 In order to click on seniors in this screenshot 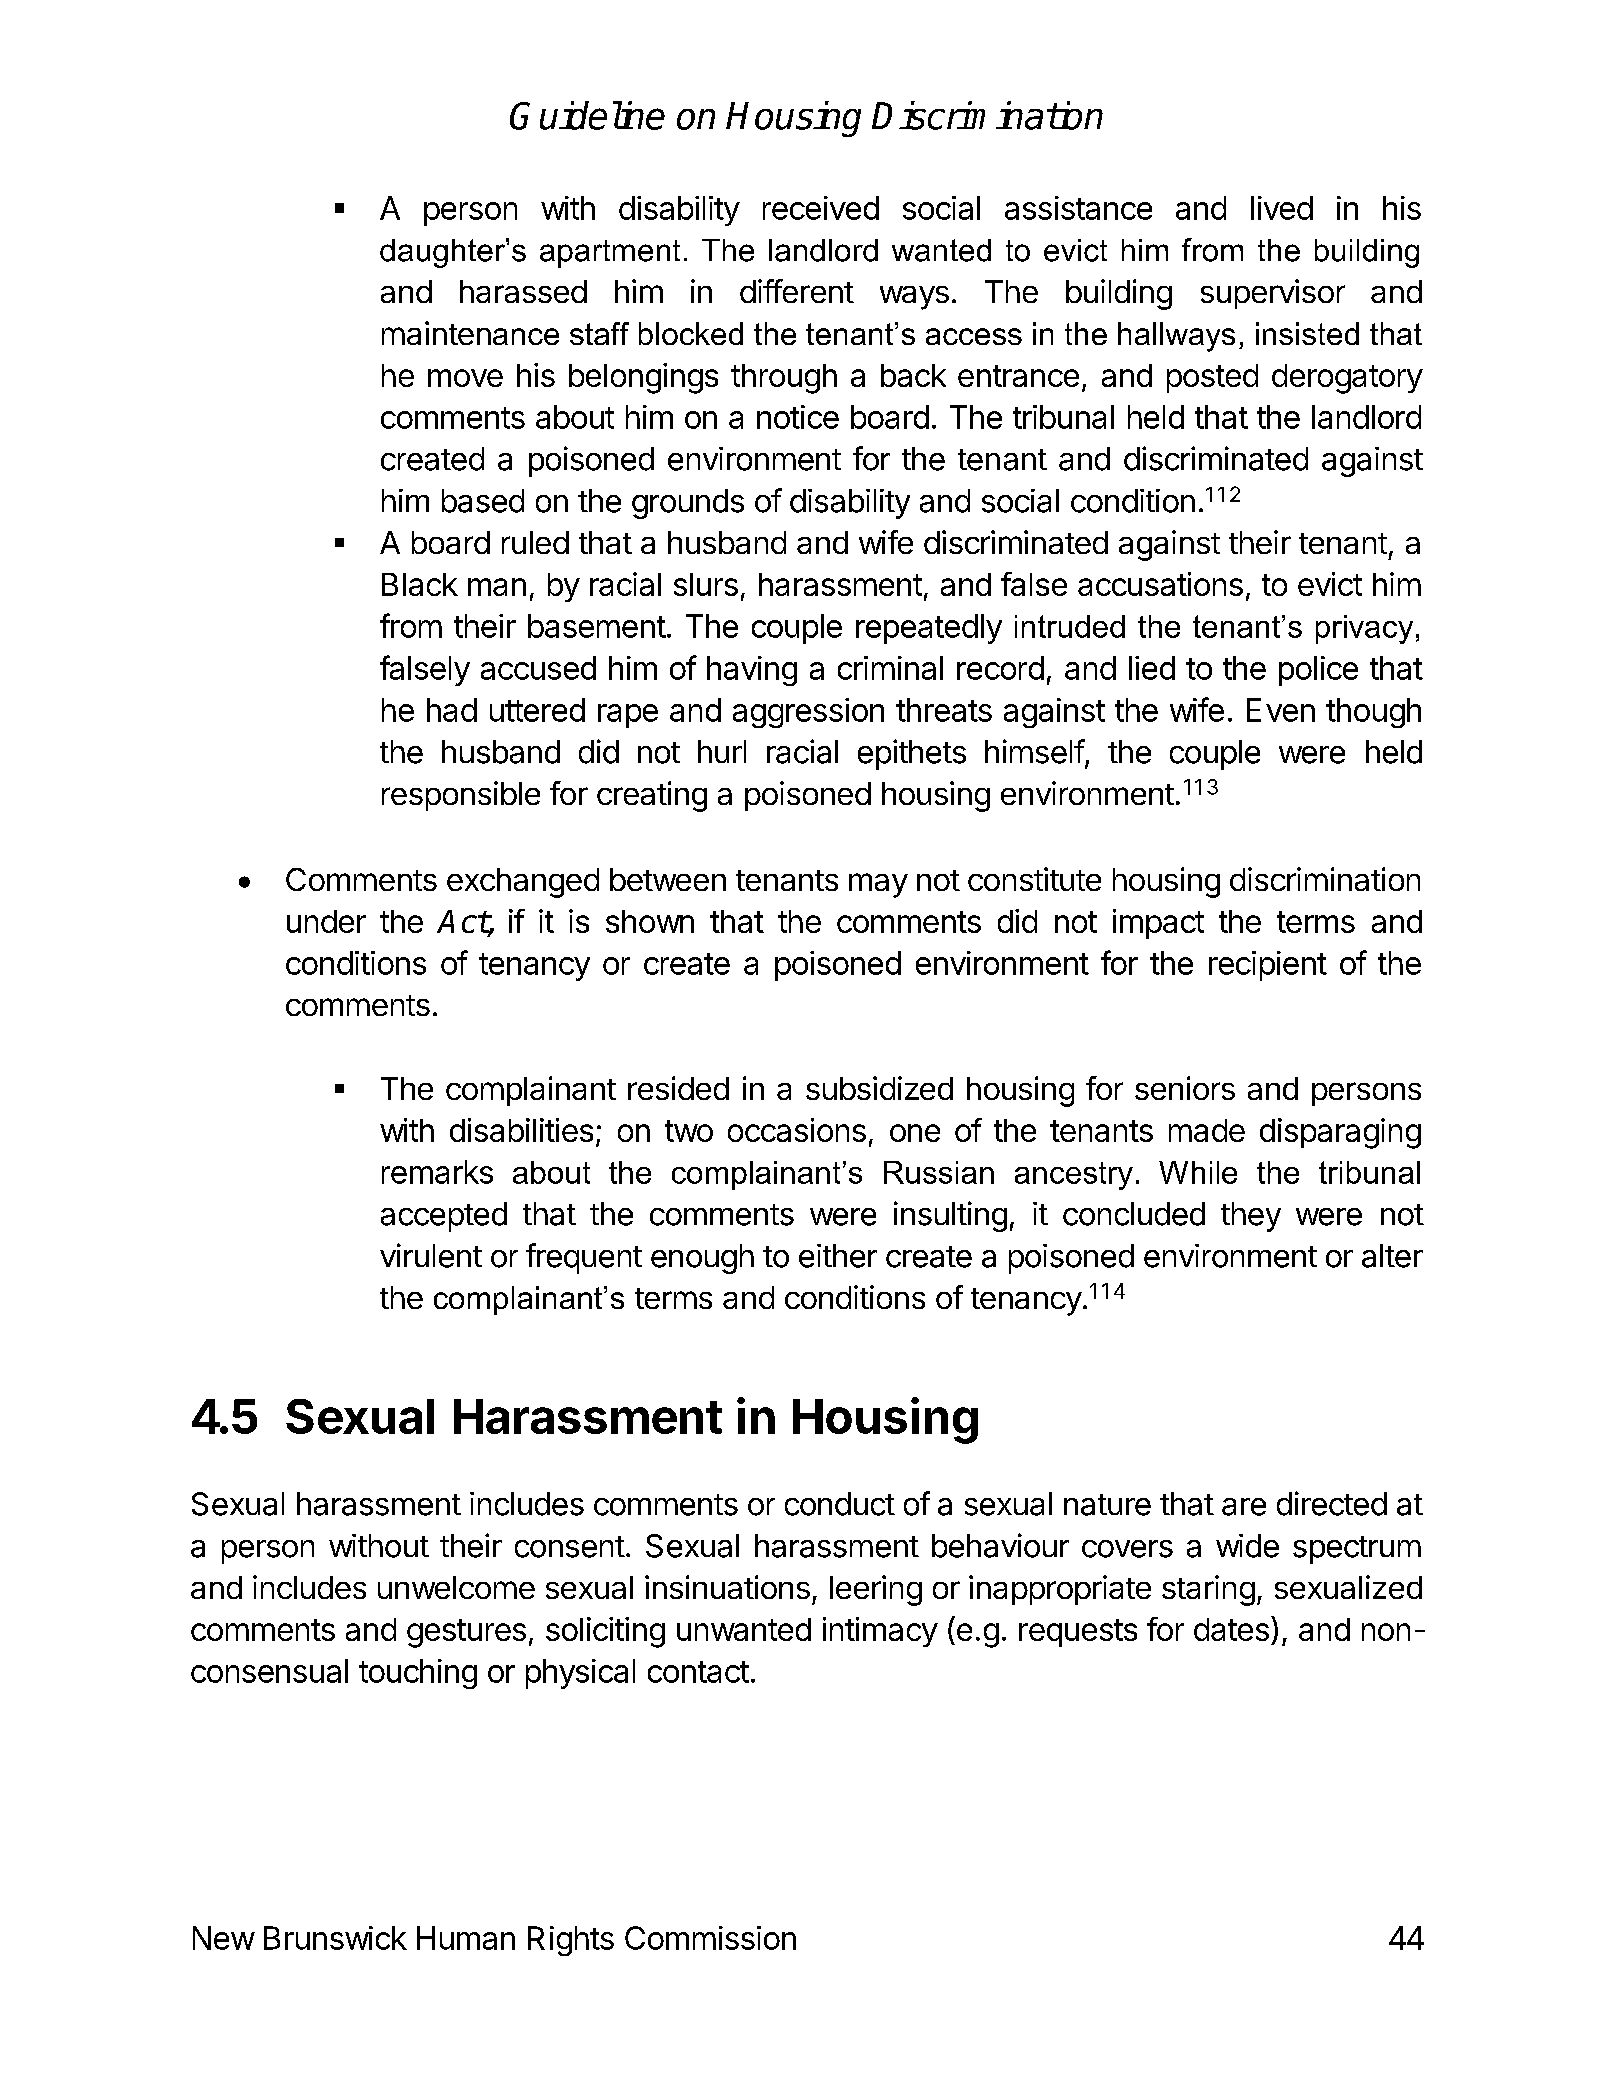, I will do `click(1185, 1088)`.
